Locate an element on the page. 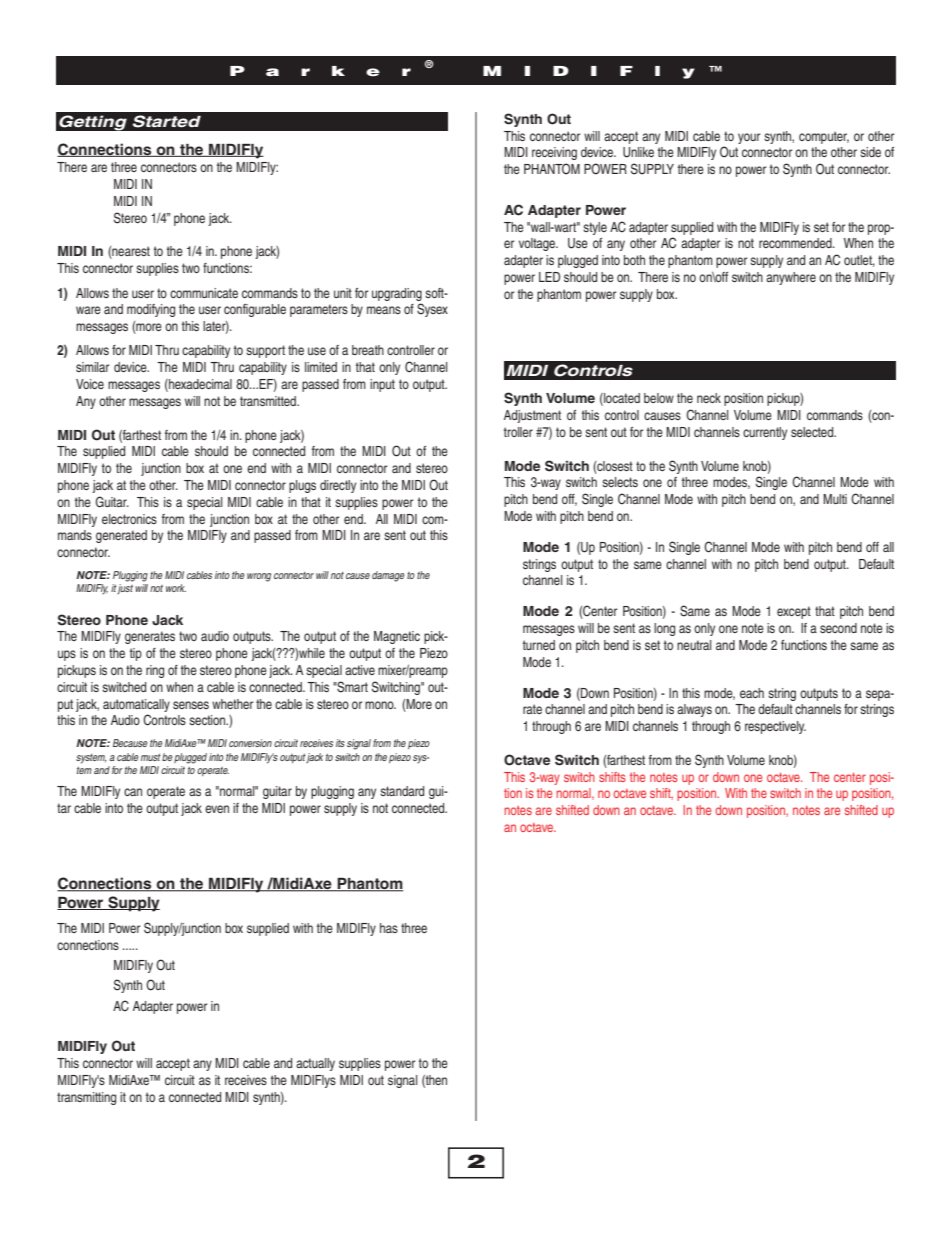 This image has width=952, height=1233. actually is located at coordinates (315, 1064).
